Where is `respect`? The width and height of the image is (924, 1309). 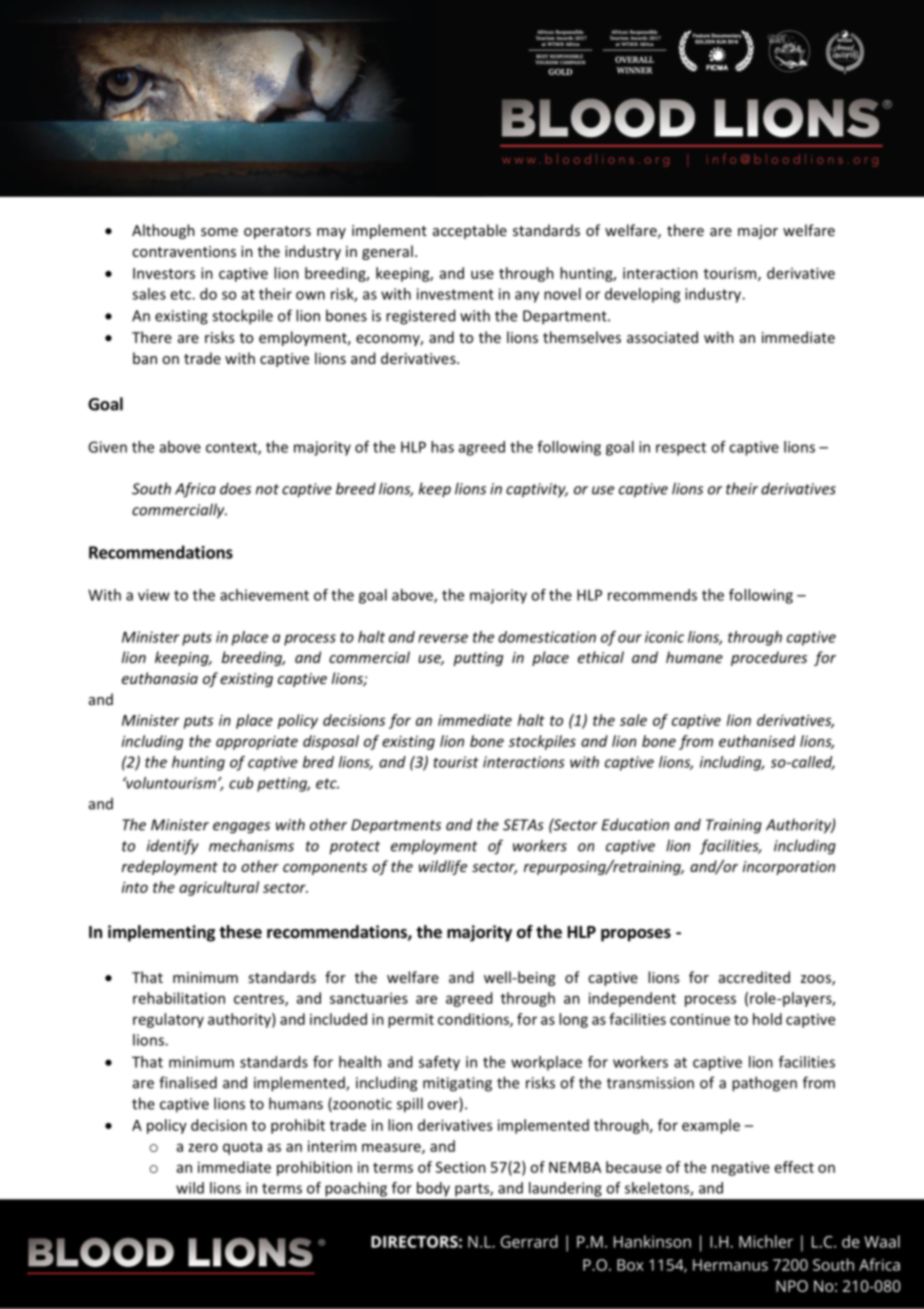
respect is located at coordinates (681, 449).
